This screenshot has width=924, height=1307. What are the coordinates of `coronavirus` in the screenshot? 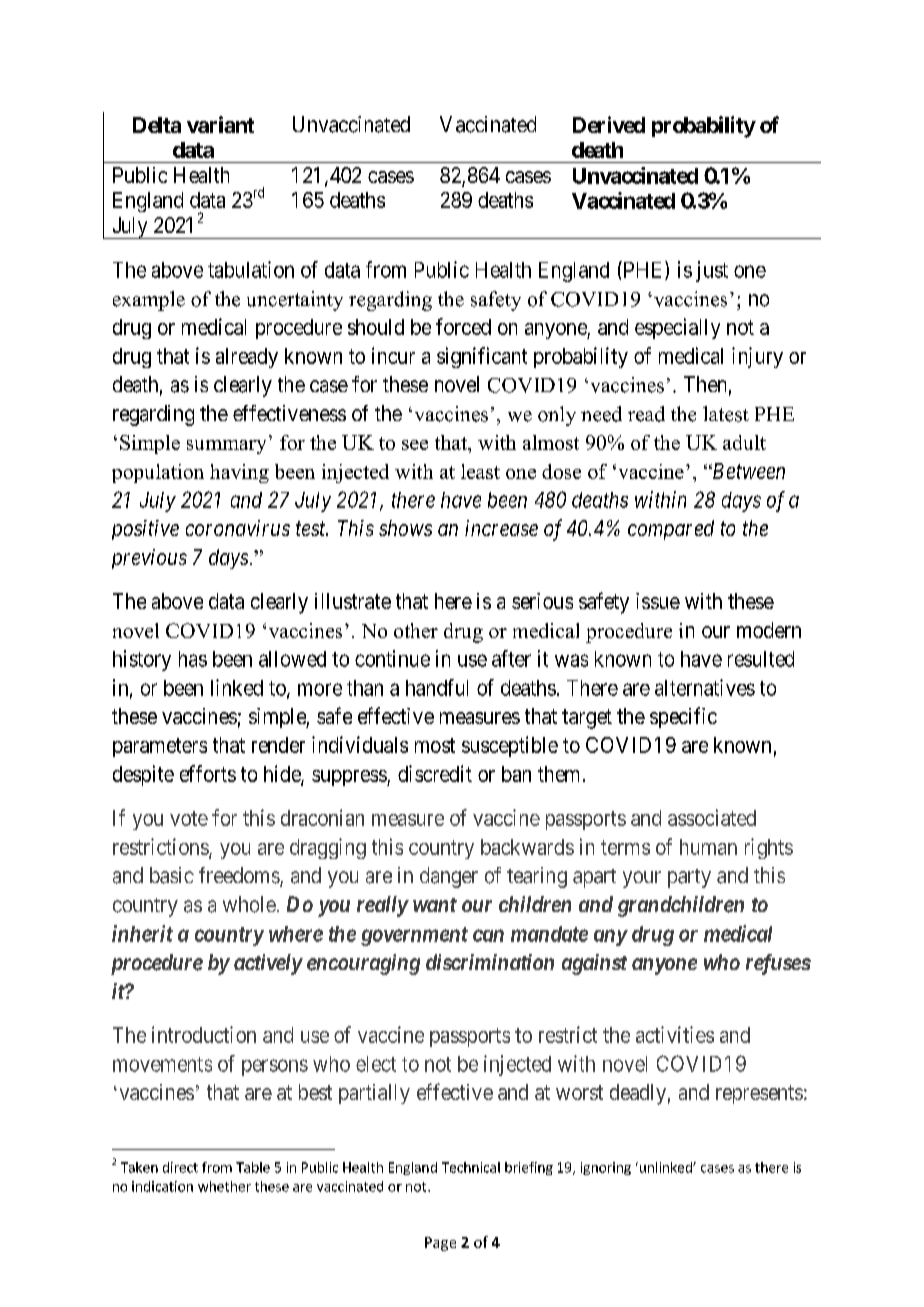 It's located at (238, 528).
